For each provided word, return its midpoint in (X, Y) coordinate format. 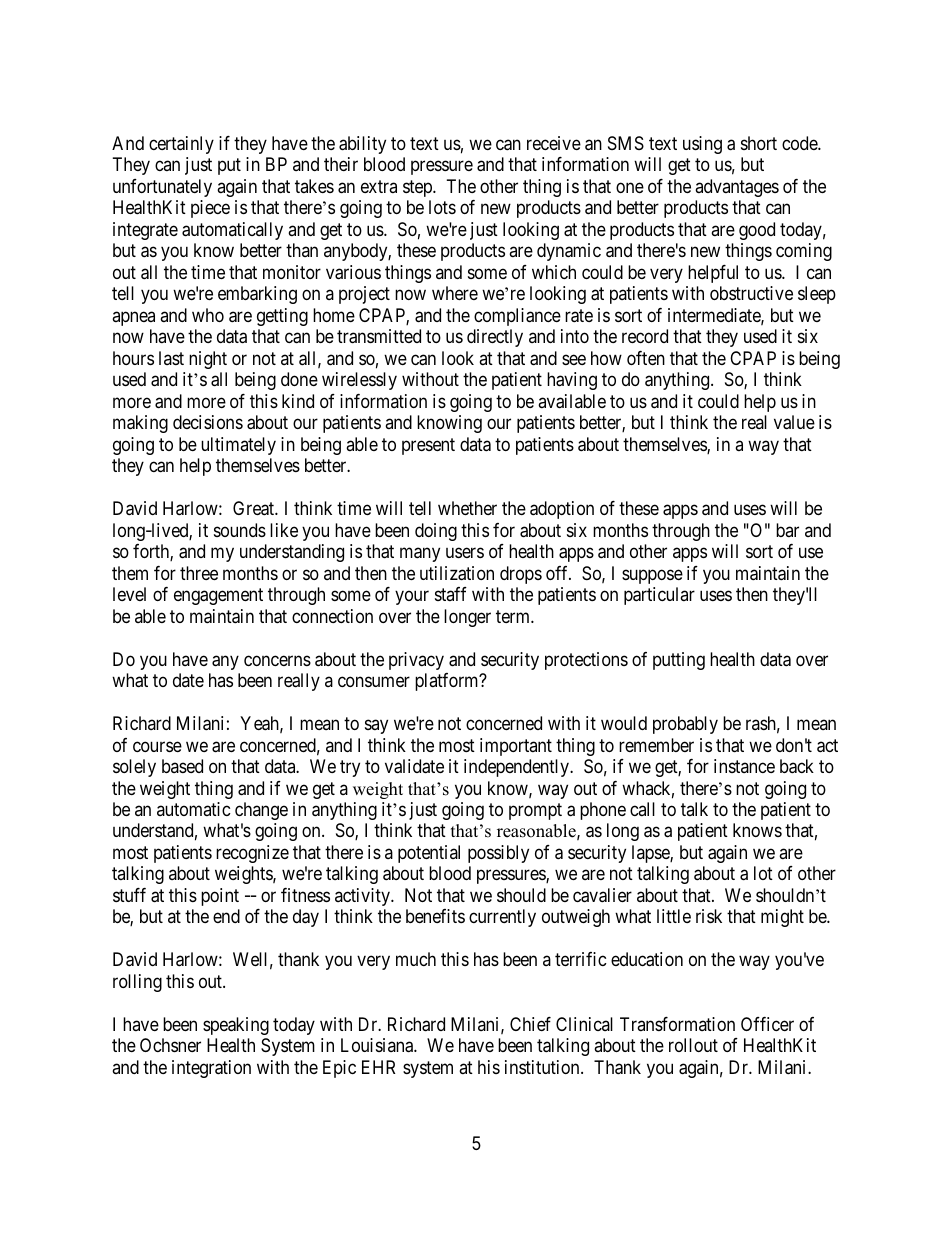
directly (495, 338)
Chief (530, 1024)
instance (744, 766)
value (794, 422)
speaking (236, 1026)
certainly (181, 145)
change (261, 811)
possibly (498, 854)
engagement (218, 596)
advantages (737, 188)
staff (451, 594)
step (418, 188)
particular (659, 596)
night (208, 360)
